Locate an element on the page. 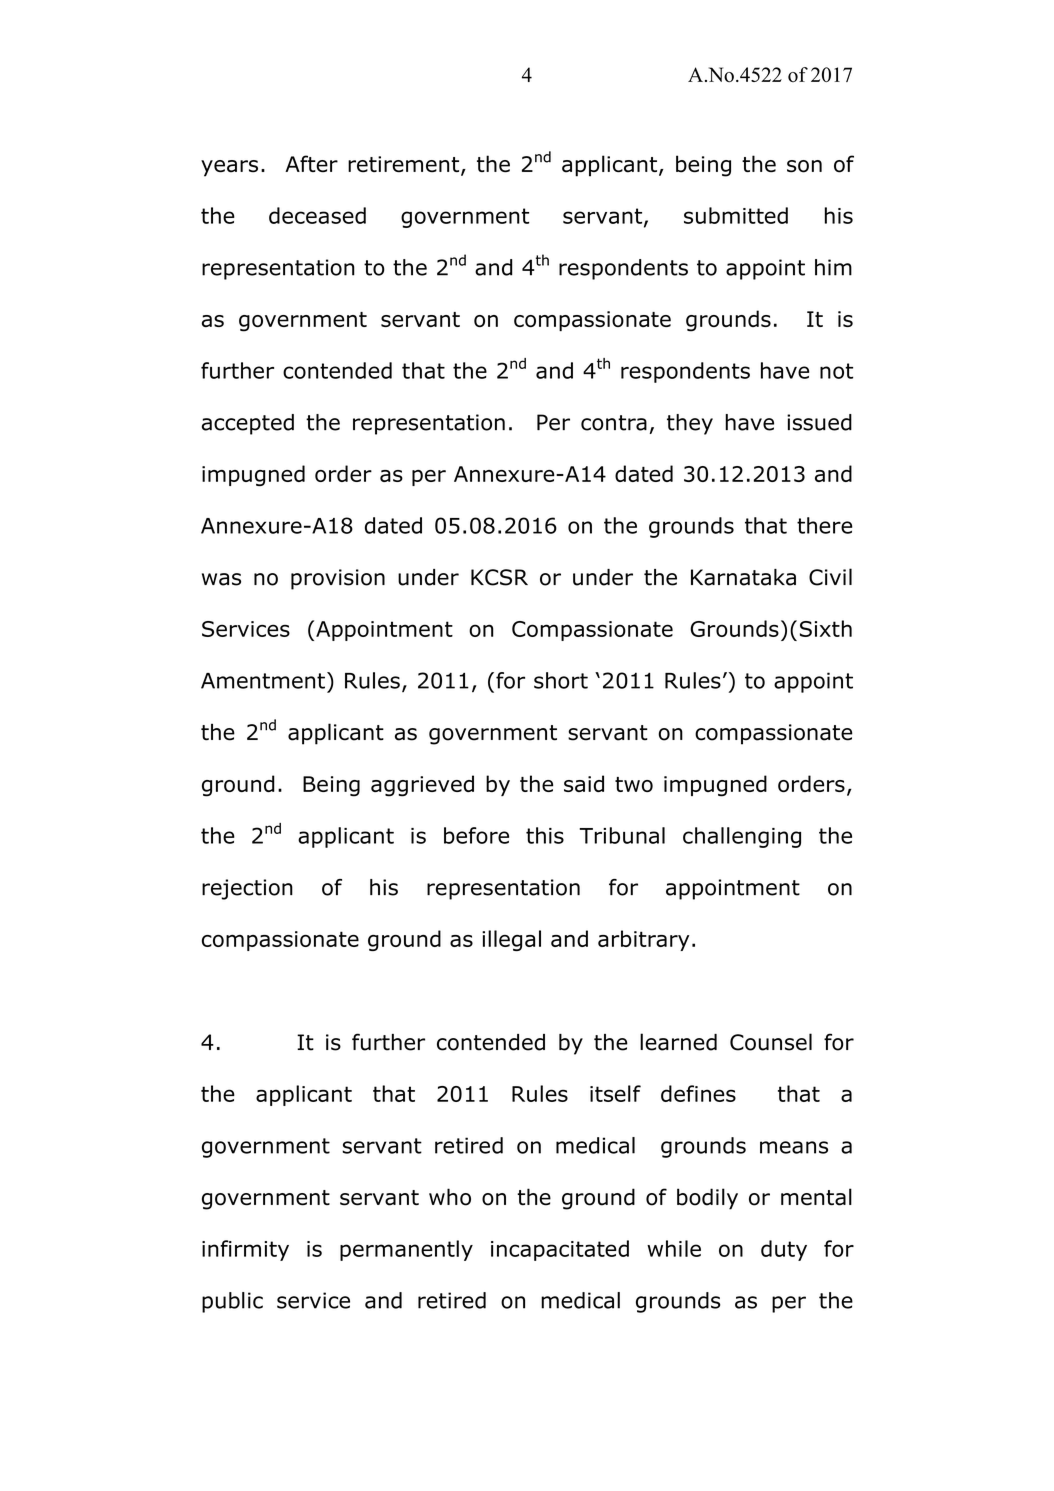  retirement is located at coordinates (405, 165).
